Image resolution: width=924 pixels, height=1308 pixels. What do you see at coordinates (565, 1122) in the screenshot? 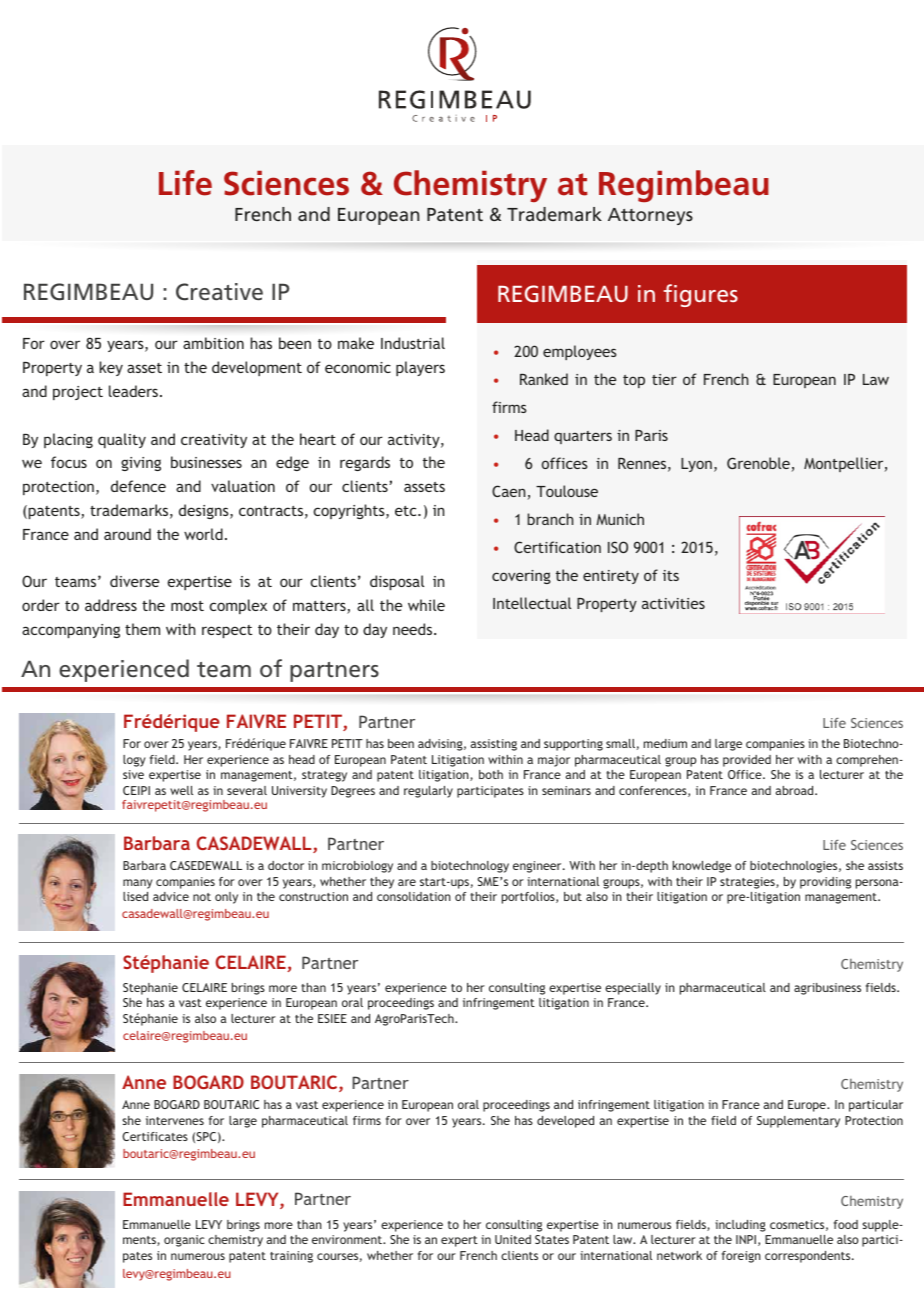
I see `developed` at bounding box center [565, 1122].
